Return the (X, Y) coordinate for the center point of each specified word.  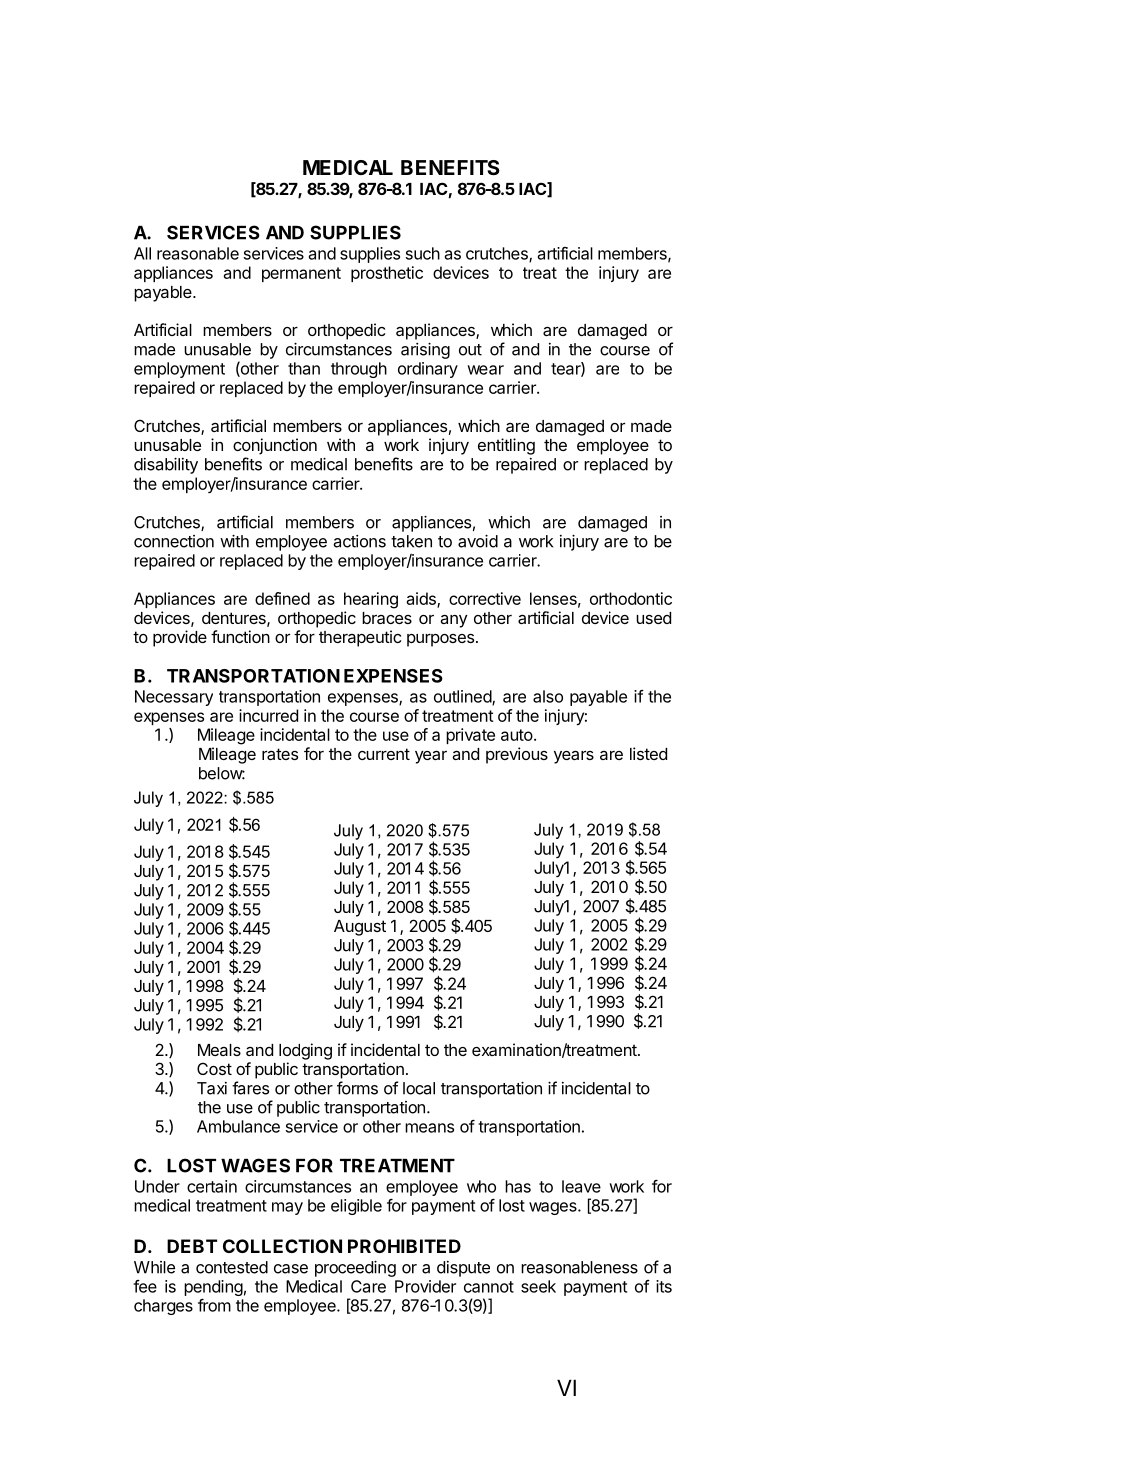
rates (280, 754)
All (142, 253)
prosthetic (387, 274)
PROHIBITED (404, 1246)
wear (485, 370)
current (384, 754)
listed (648, 753)
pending (213, 1288)
